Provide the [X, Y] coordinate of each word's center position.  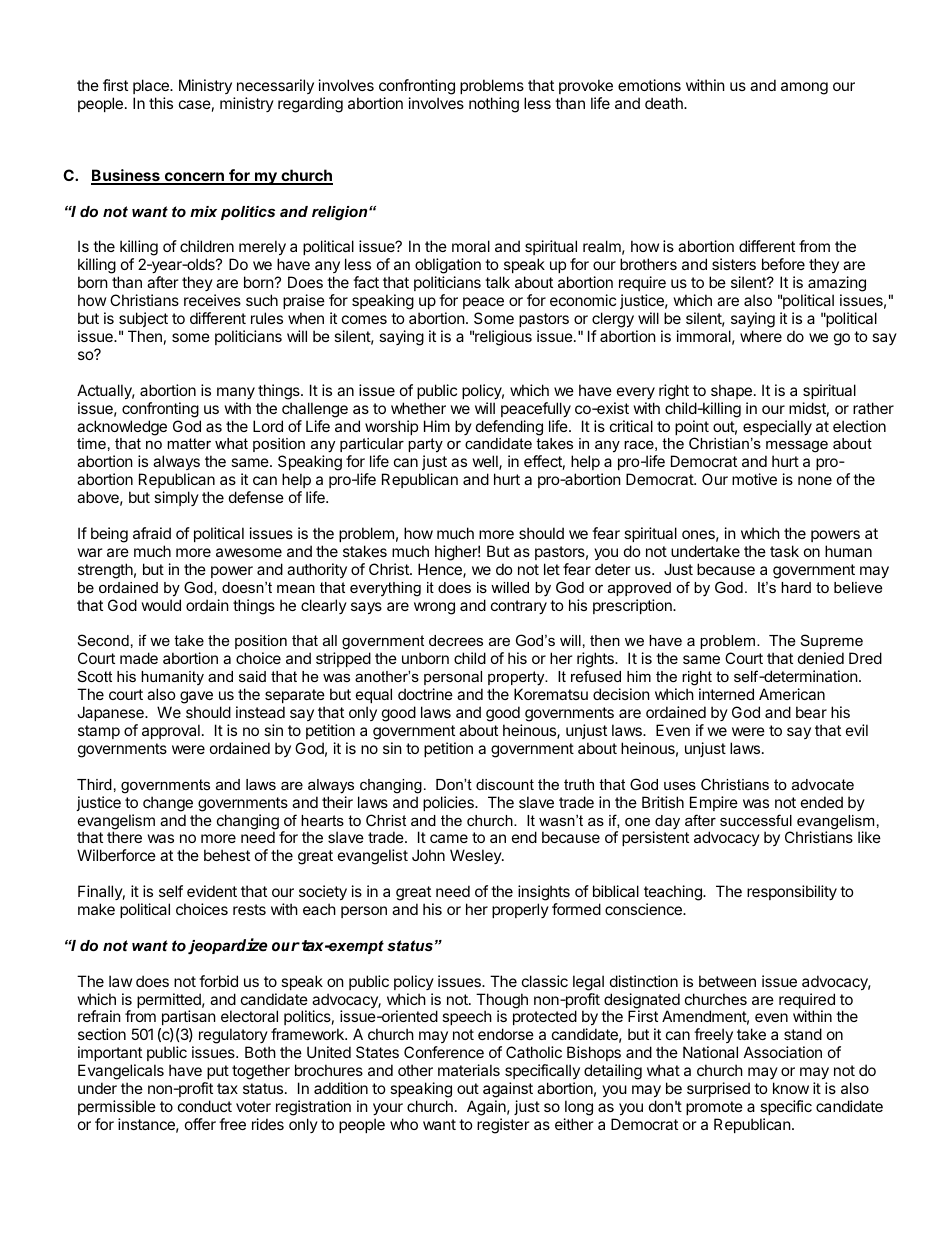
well [486, 462]
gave [196, 699]
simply [176, 498]
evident [212, 891]
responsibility [792, 892]
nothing [494, 105]
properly [520, 910]
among [804, 88]
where [761, 336]
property [517, 678]
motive [754, 479]
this [161, 103]
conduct [205, 1106]
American [792, 694]
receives [212, 300]
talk [497, 282]
